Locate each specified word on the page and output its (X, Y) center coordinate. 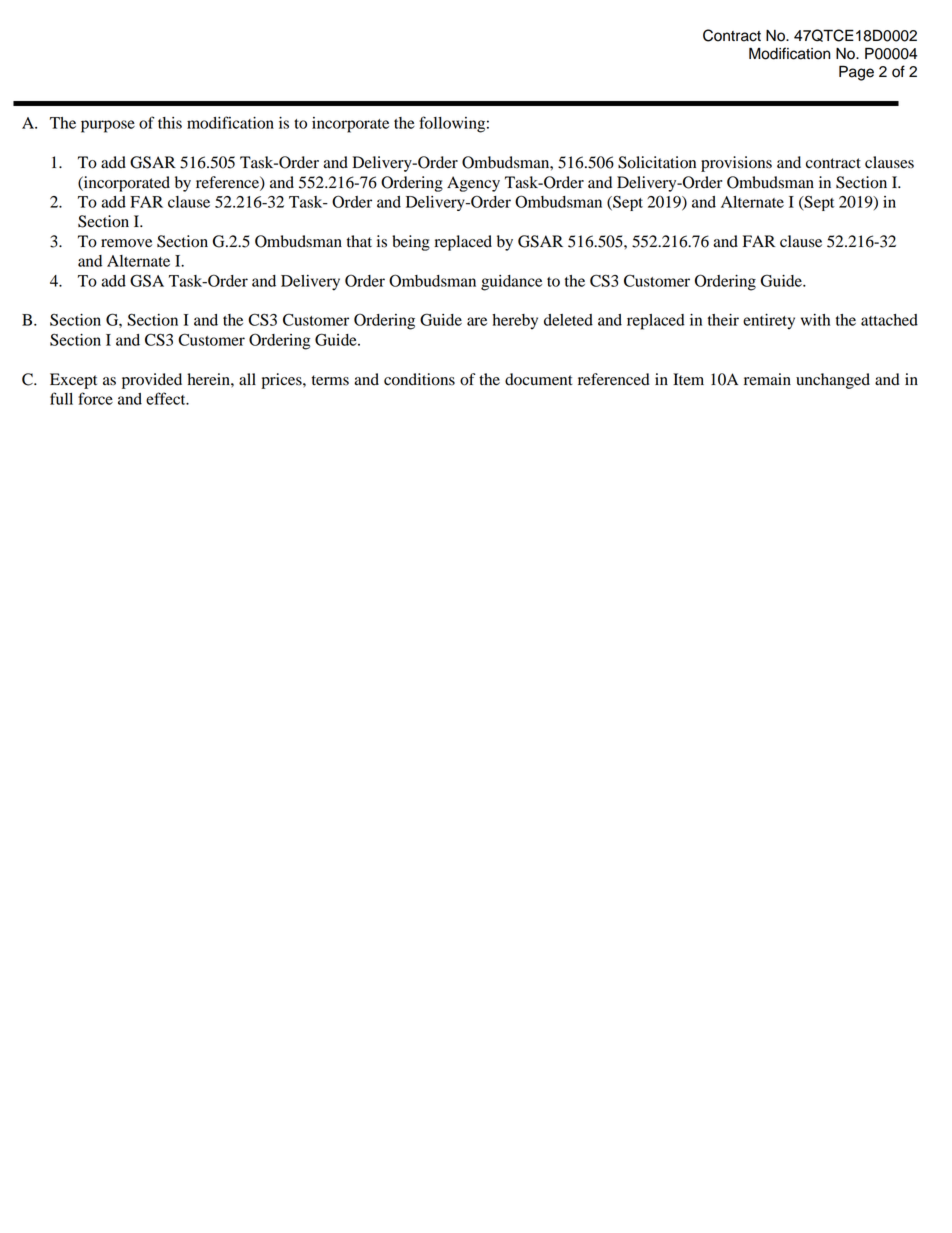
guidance (511, 283)
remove (126, 243)
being (411, 243)
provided (152, 381)
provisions (736, 164)
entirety (769, 322)
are (477, 321)
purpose (108, 126)
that (359, 241)
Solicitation (657, 162)
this (170, 123)
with (815, 320)
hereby (515, 322)
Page (856, 73)
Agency (473, 184)
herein (209, 379)
